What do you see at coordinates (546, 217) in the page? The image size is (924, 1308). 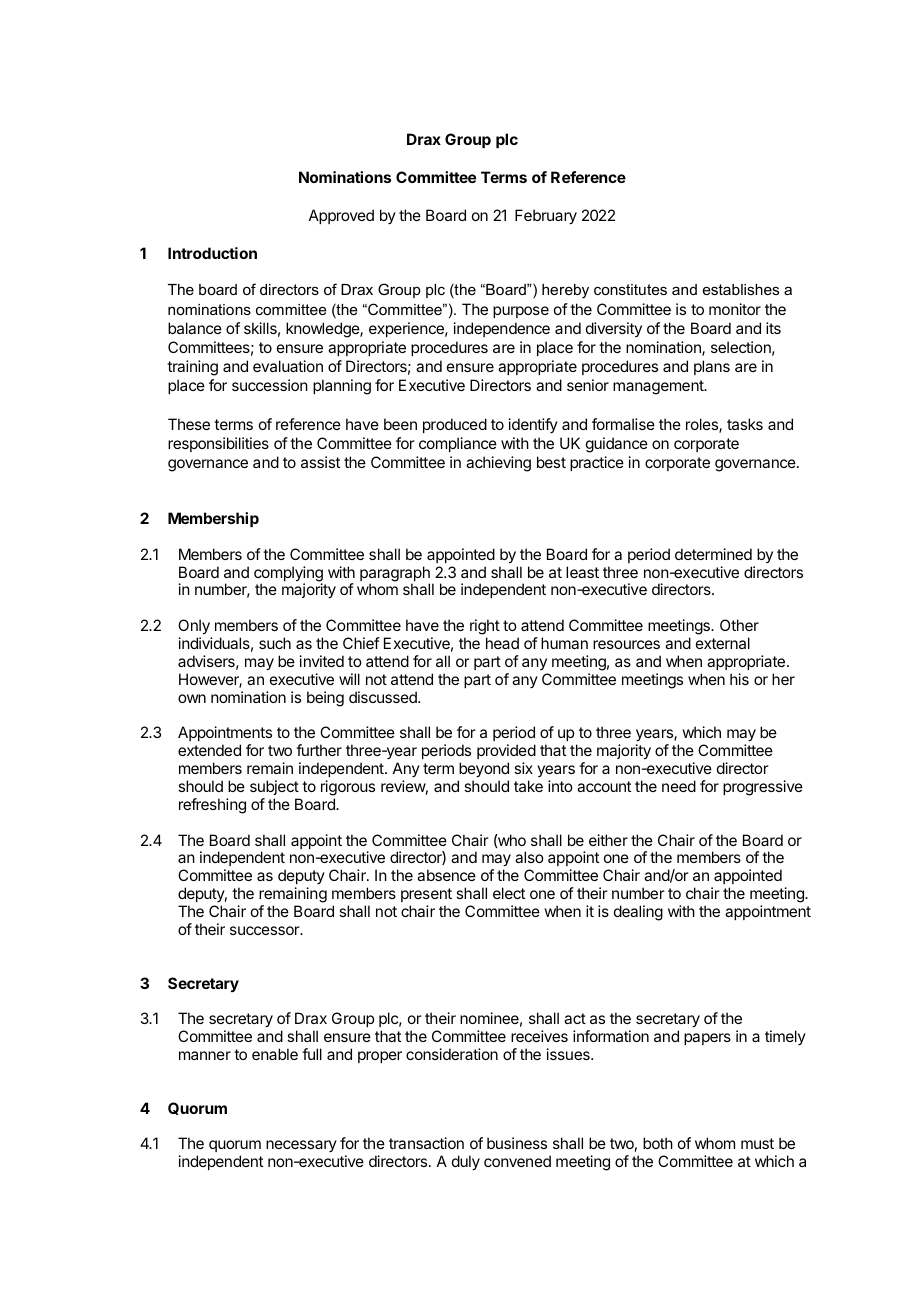 I see `February` at bounding box center [546, 217].
